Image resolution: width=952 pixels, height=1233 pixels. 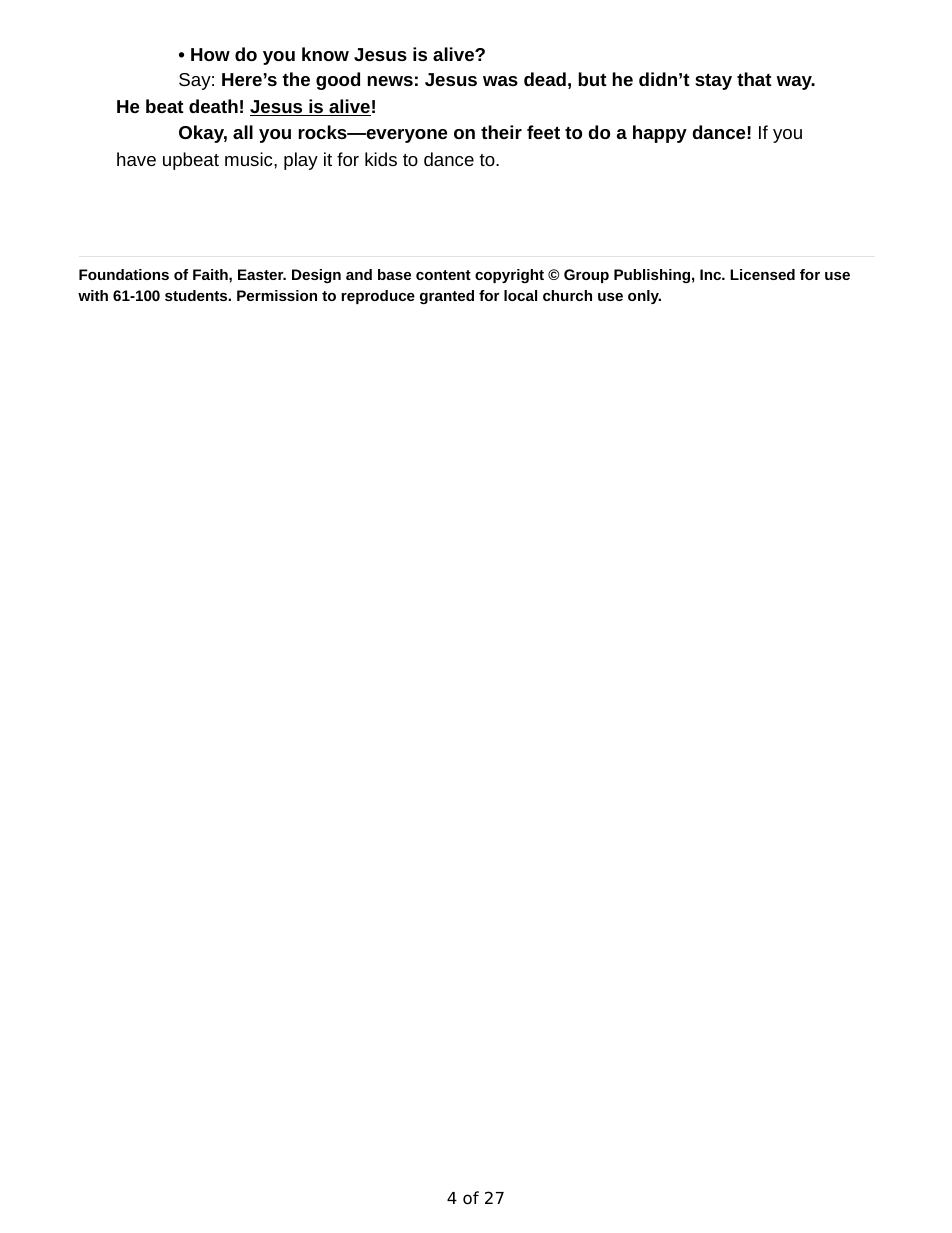 What do you see at coordinates (381, 159) in the page?
I see `kids` at bounding box center [381, 159].
